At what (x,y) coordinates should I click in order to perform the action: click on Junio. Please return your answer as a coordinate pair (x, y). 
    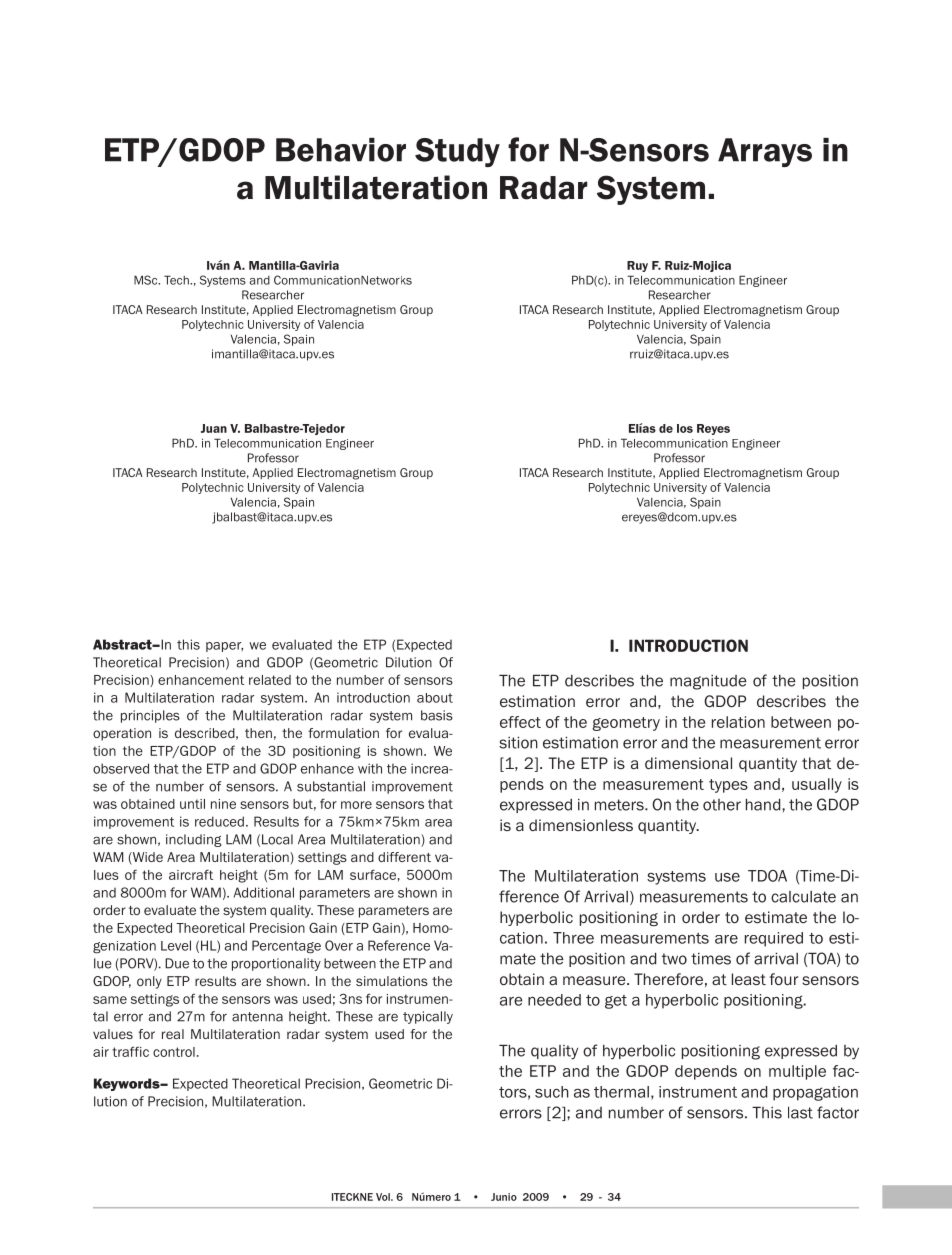
    Looking at the image, I should click on (504, 1197).
